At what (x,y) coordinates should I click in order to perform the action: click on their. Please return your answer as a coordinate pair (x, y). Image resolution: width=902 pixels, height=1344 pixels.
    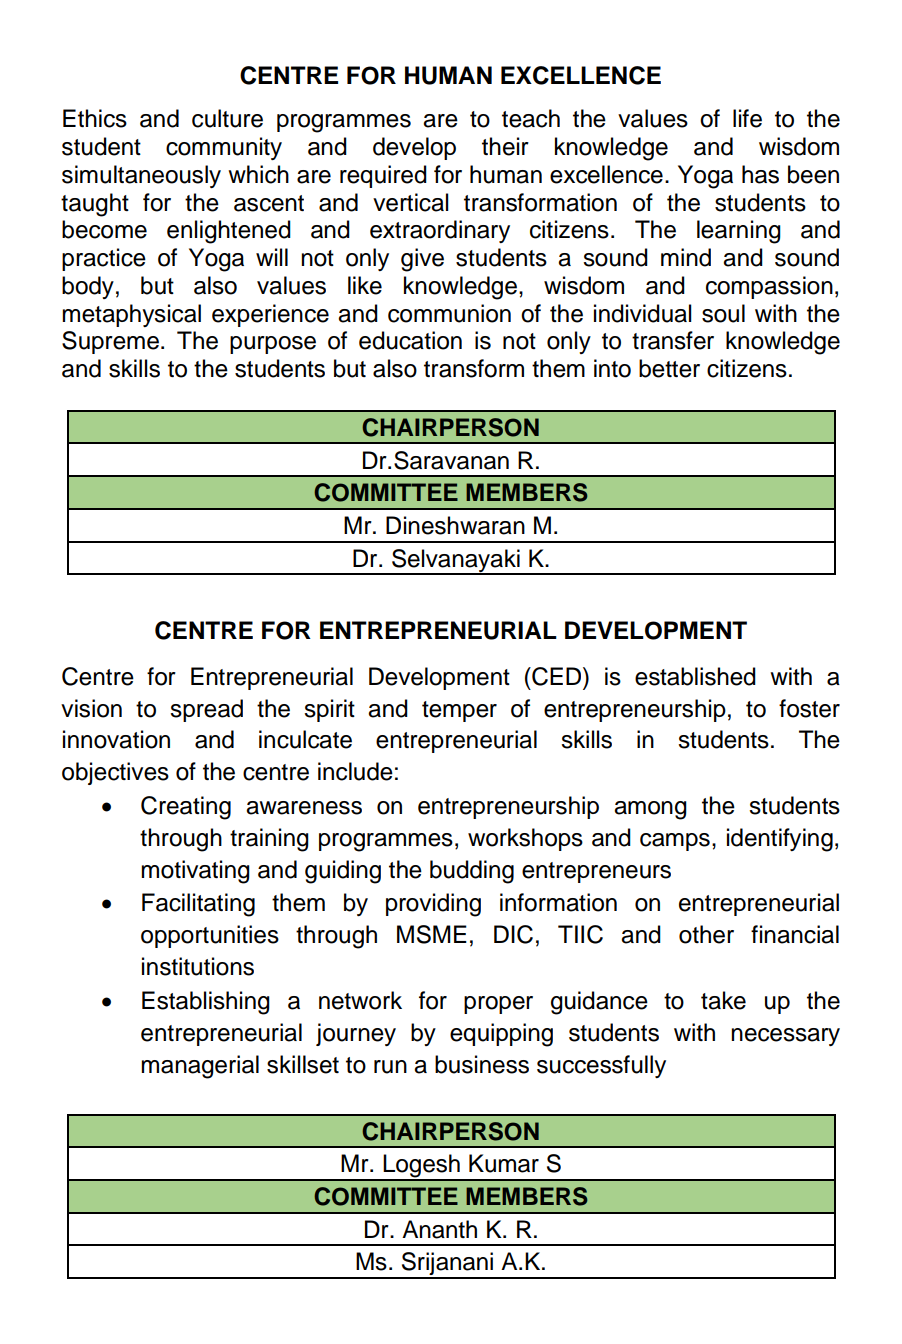
    Looking at the image, I should click on (505, 146).
